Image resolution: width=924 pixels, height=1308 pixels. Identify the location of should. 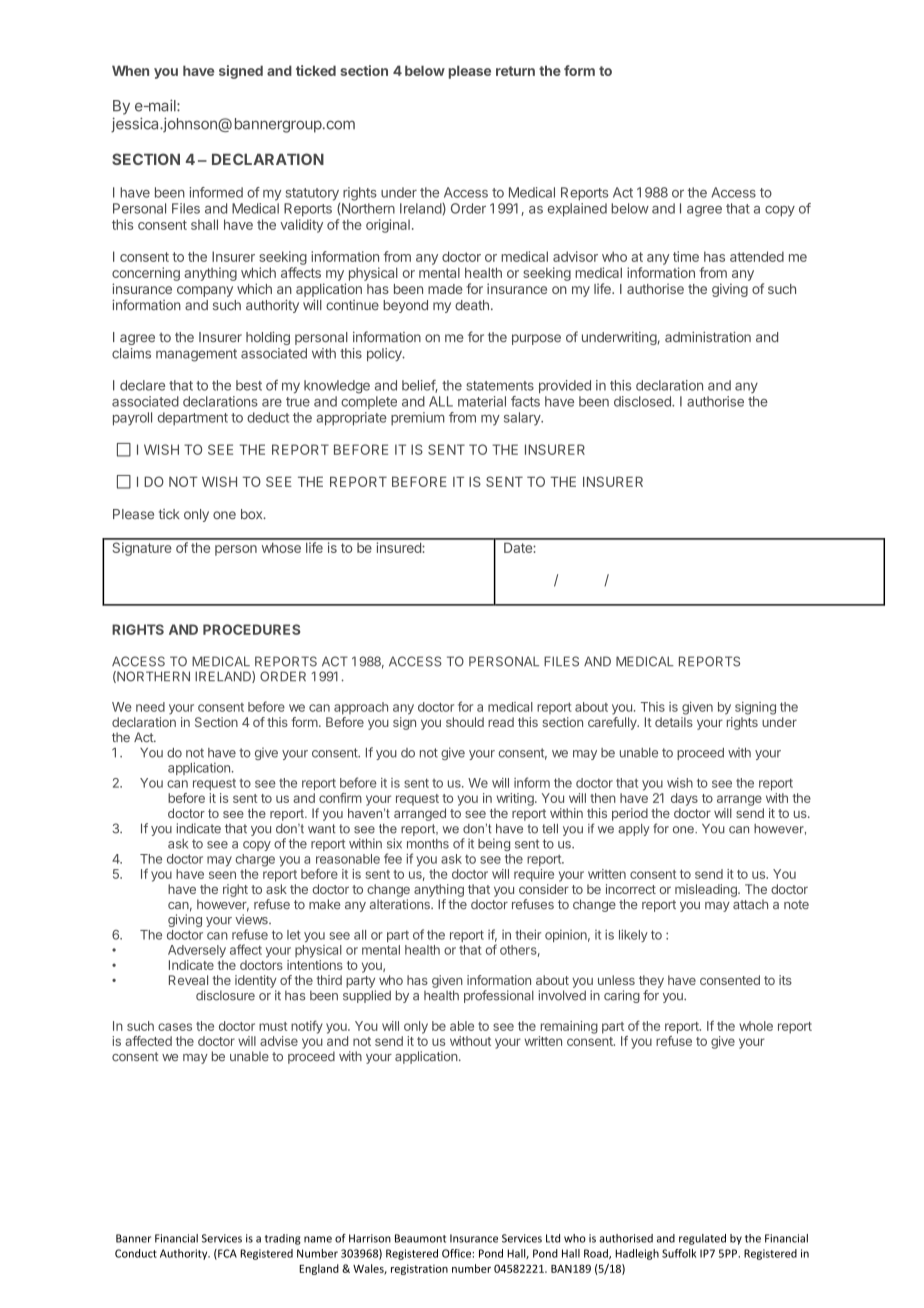
(465, 722).
